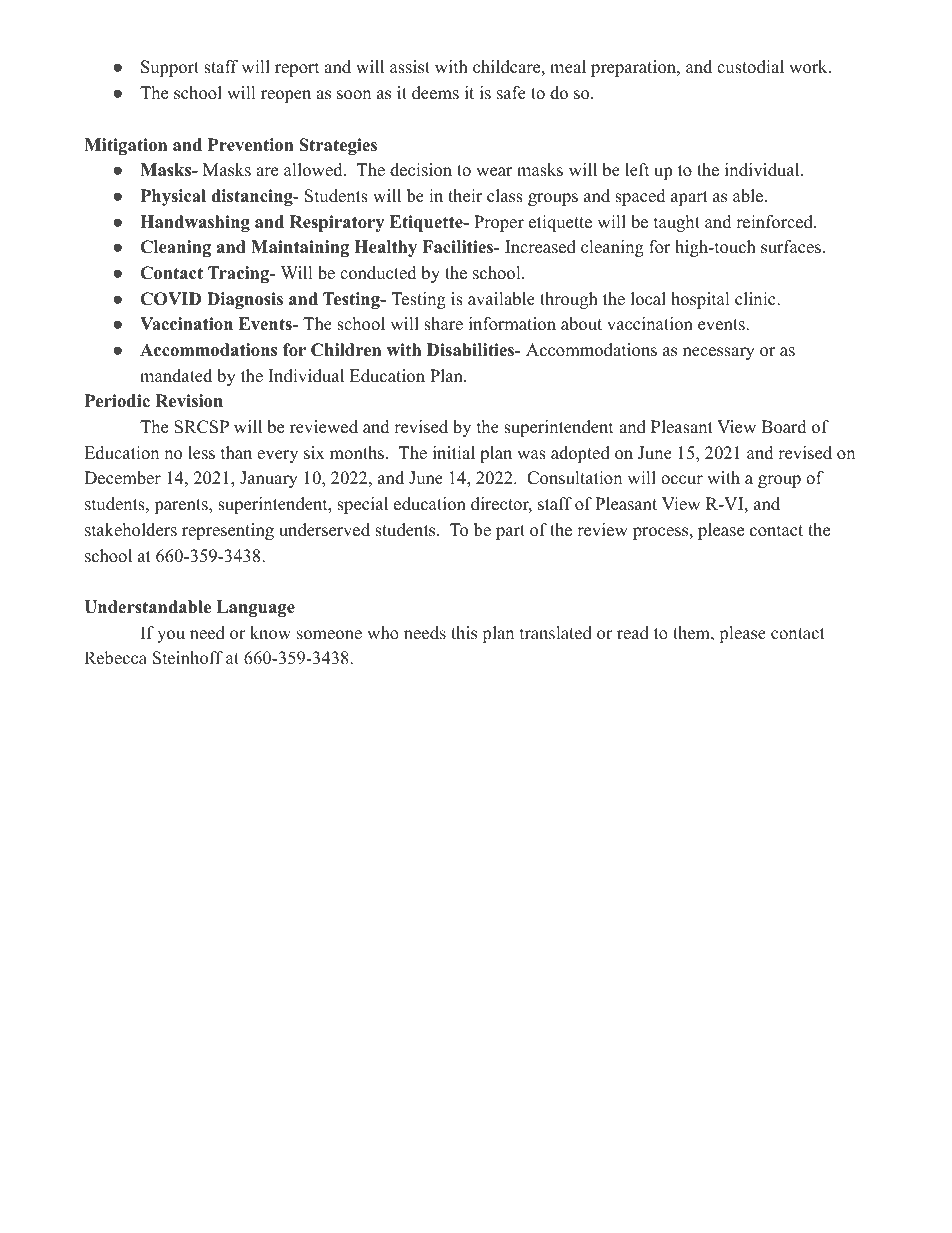  What do you see at coordinates (750, 67) in the document?
I see `custodial` at bounding box center [750, 67].
